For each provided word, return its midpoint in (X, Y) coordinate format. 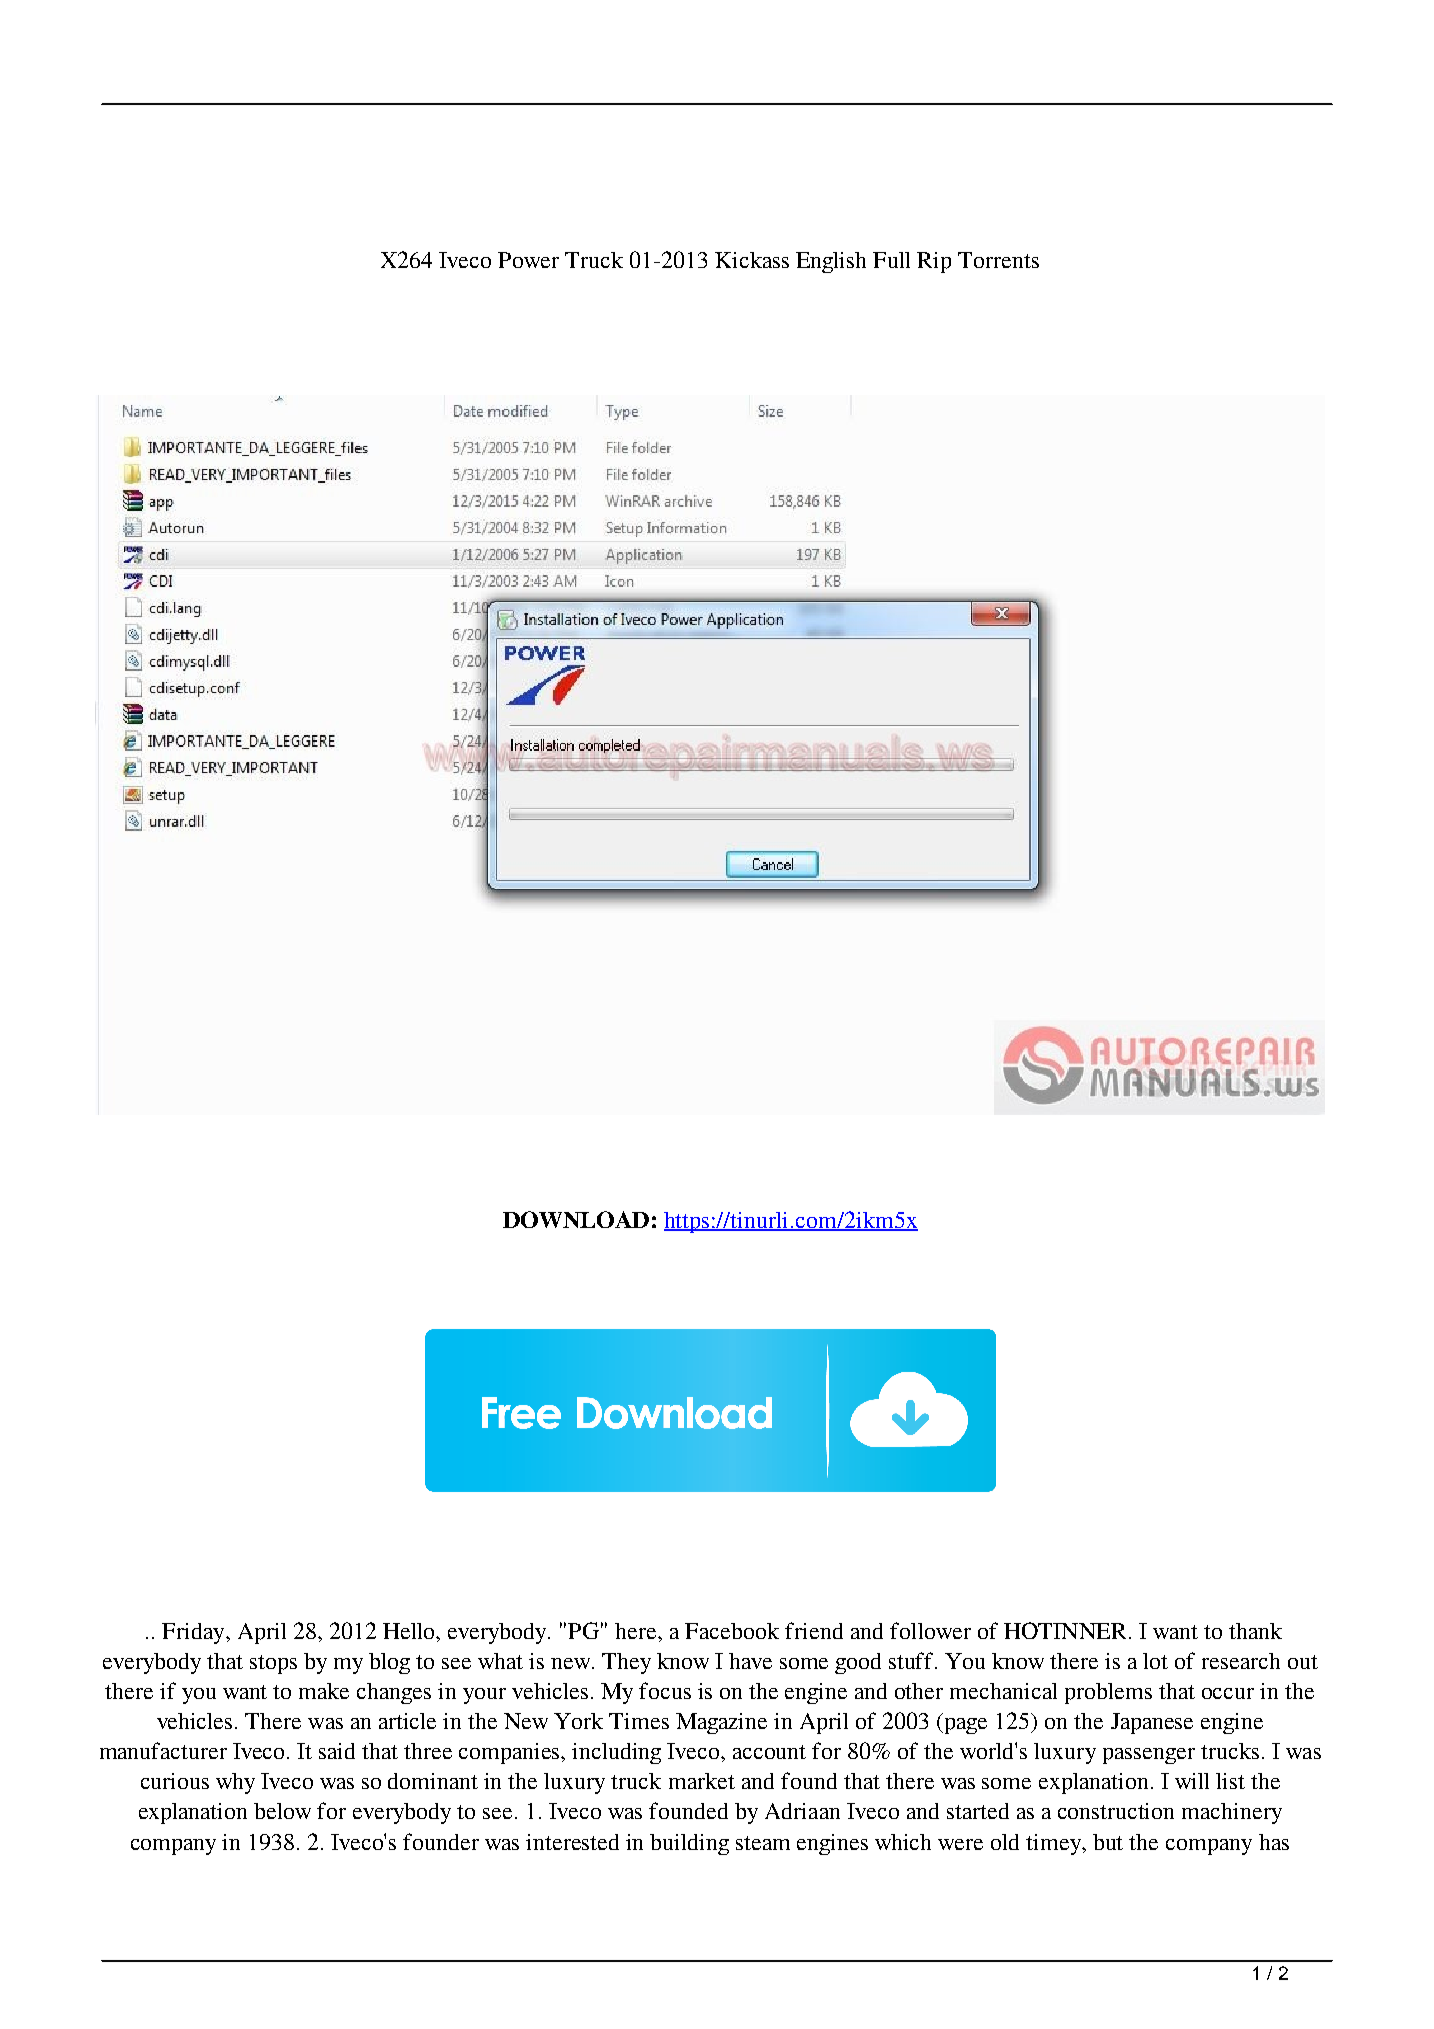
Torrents (998, 260)
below (282, 1811)
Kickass (752, 260)
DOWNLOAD (576, 1219)
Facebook (732, 1631)
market (702, 1781)
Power (528, 260)
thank (1255, 1631)
